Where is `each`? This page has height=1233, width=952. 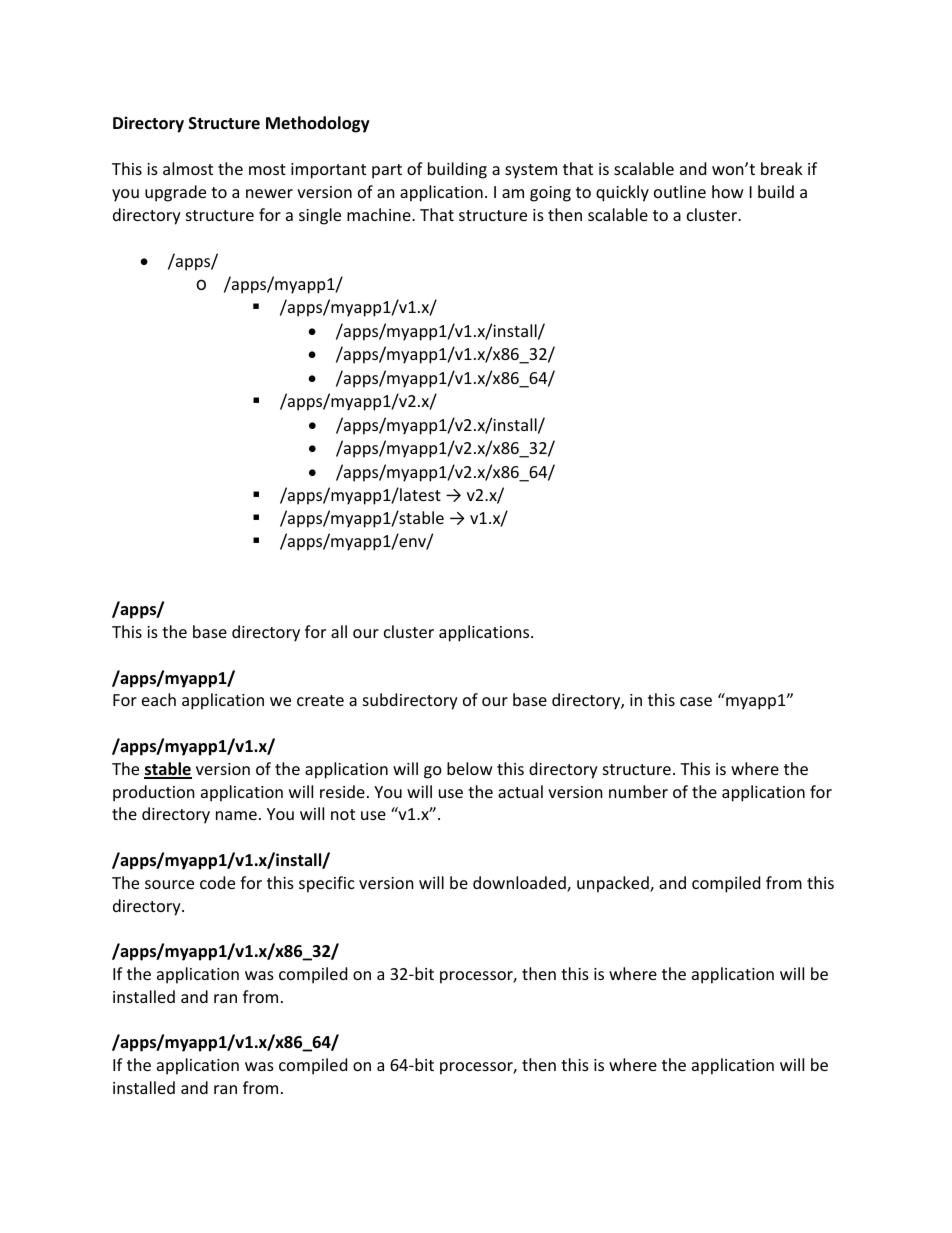 each is located at coordinates (159, 699).
